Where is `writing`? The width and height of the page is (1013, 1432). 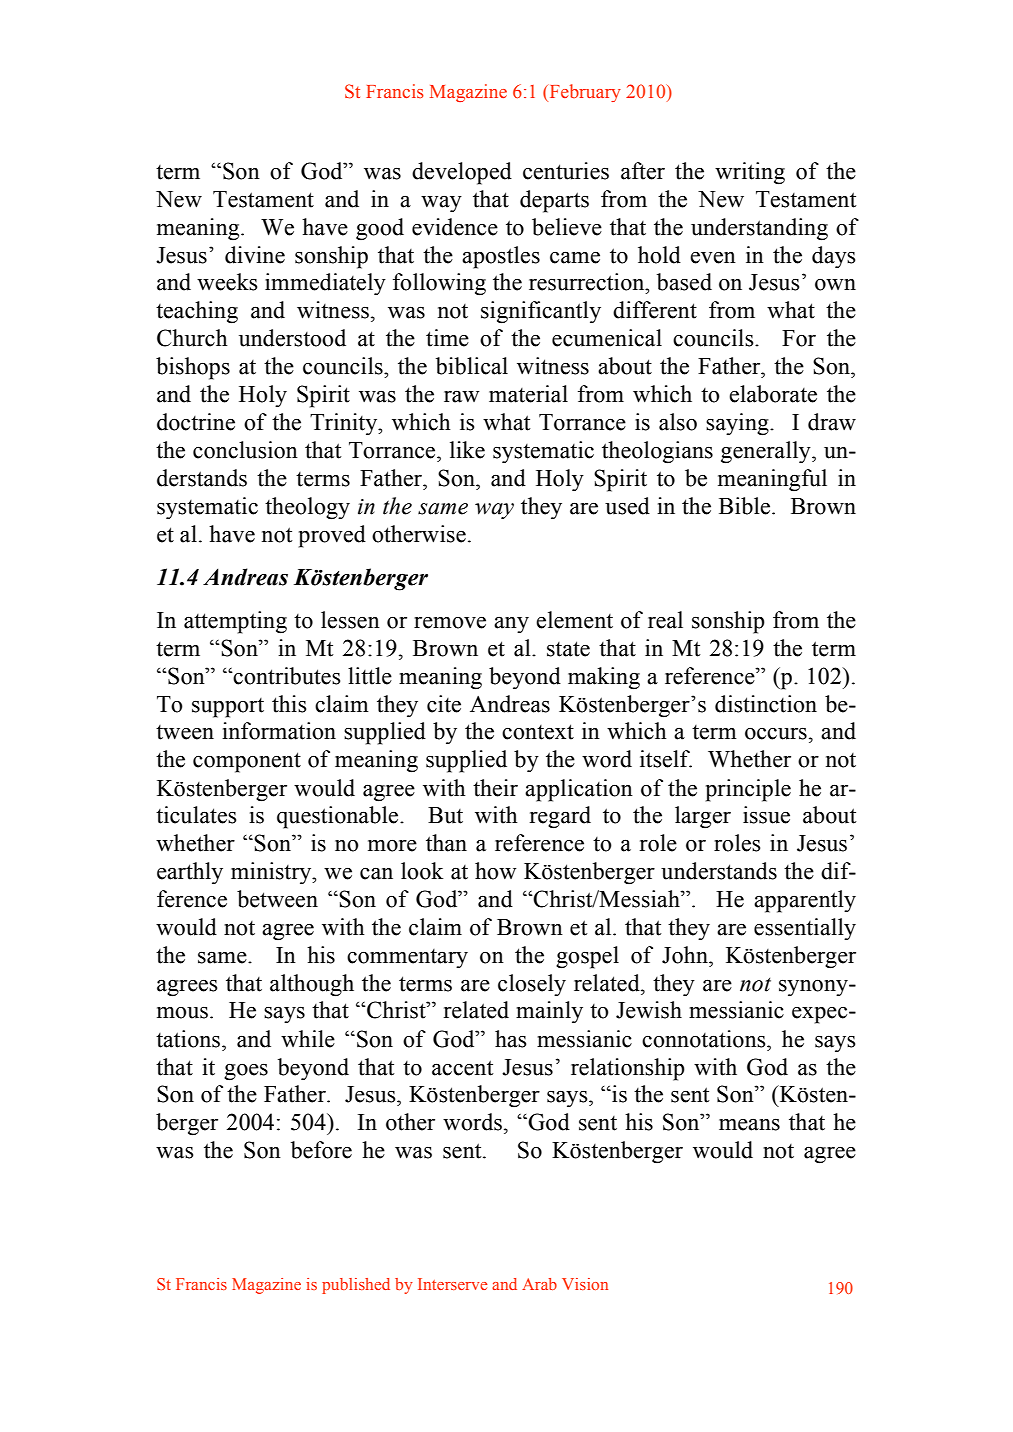
writing is located at coordinates (750, 173).
